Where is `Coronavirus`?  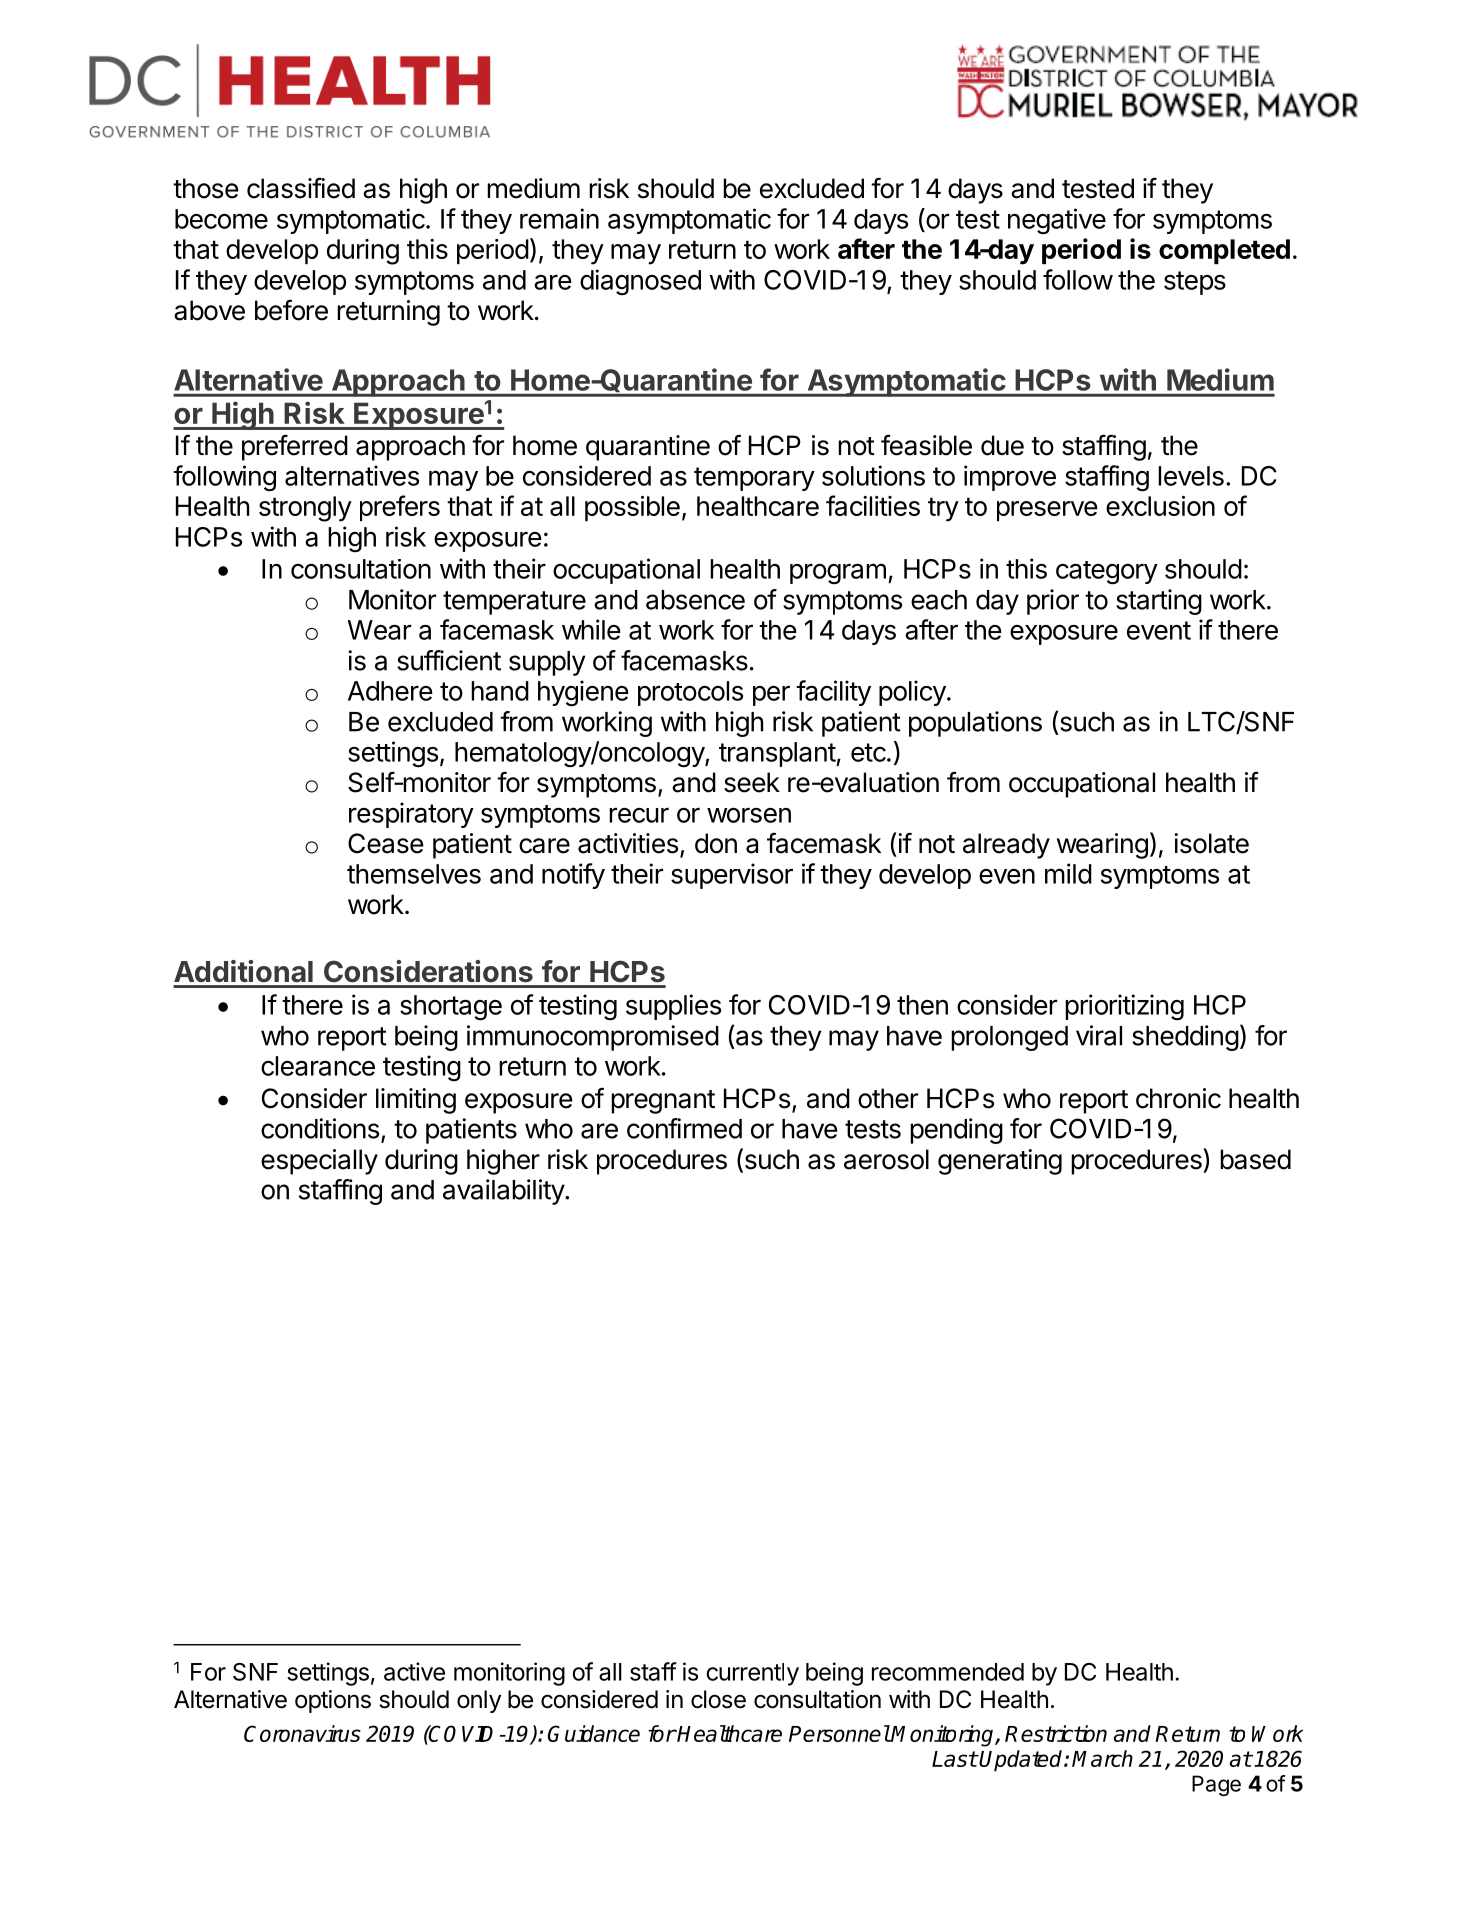
Coronavirus is located at coordinates (302, 1733).
